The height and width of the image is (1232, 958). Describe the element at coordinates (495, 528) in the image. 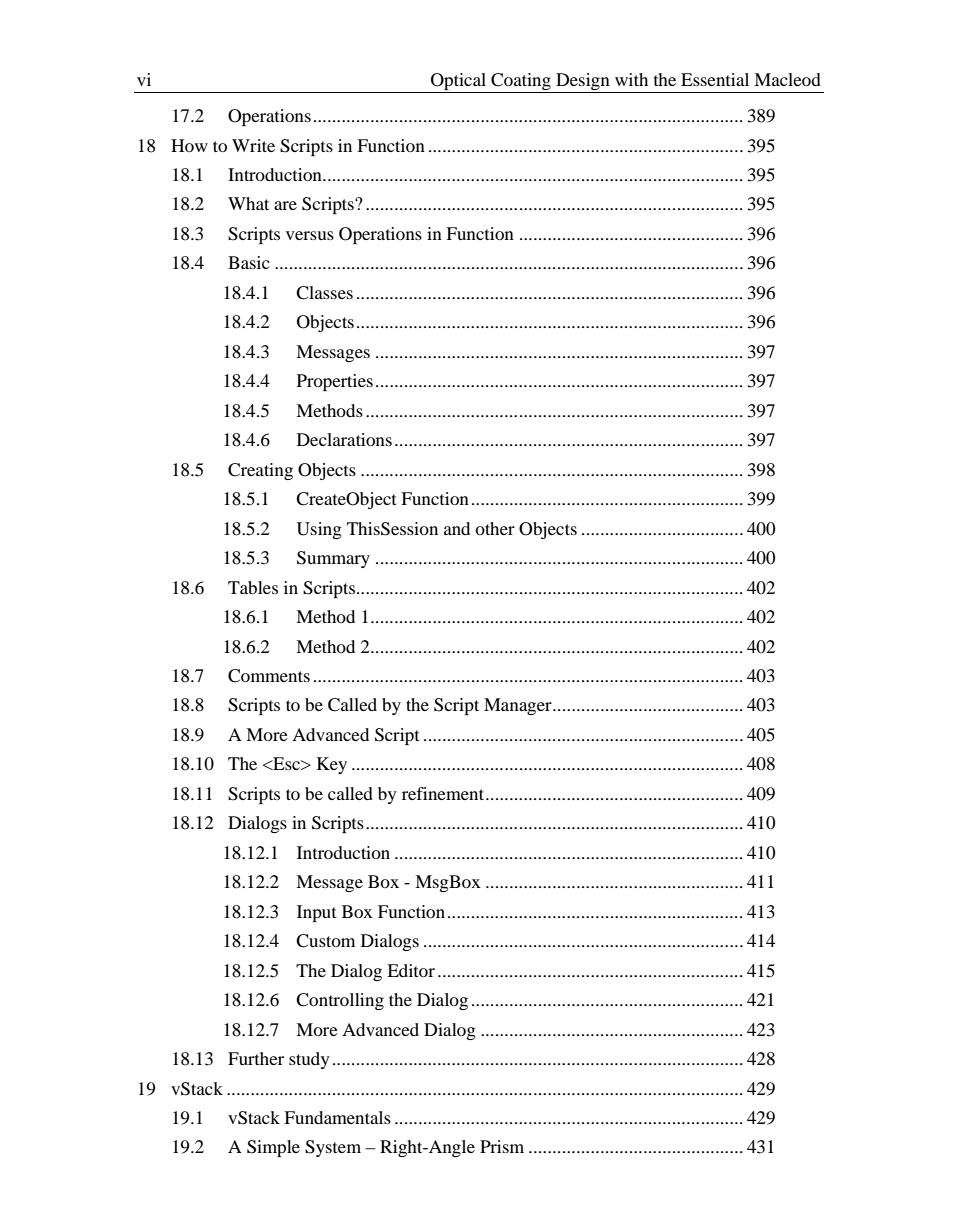

I see `other` at that location.
